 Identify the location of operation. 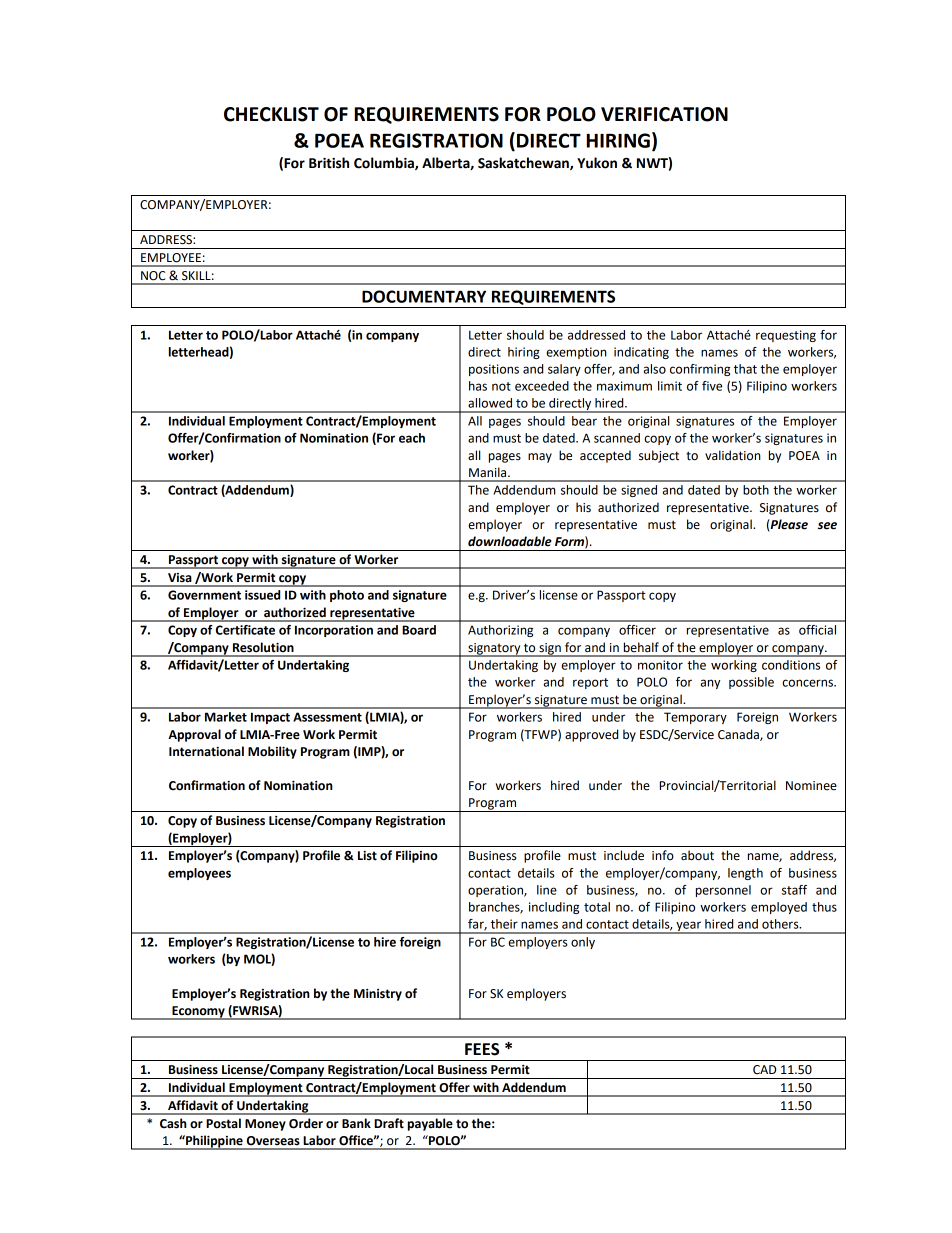
(496, 891).
